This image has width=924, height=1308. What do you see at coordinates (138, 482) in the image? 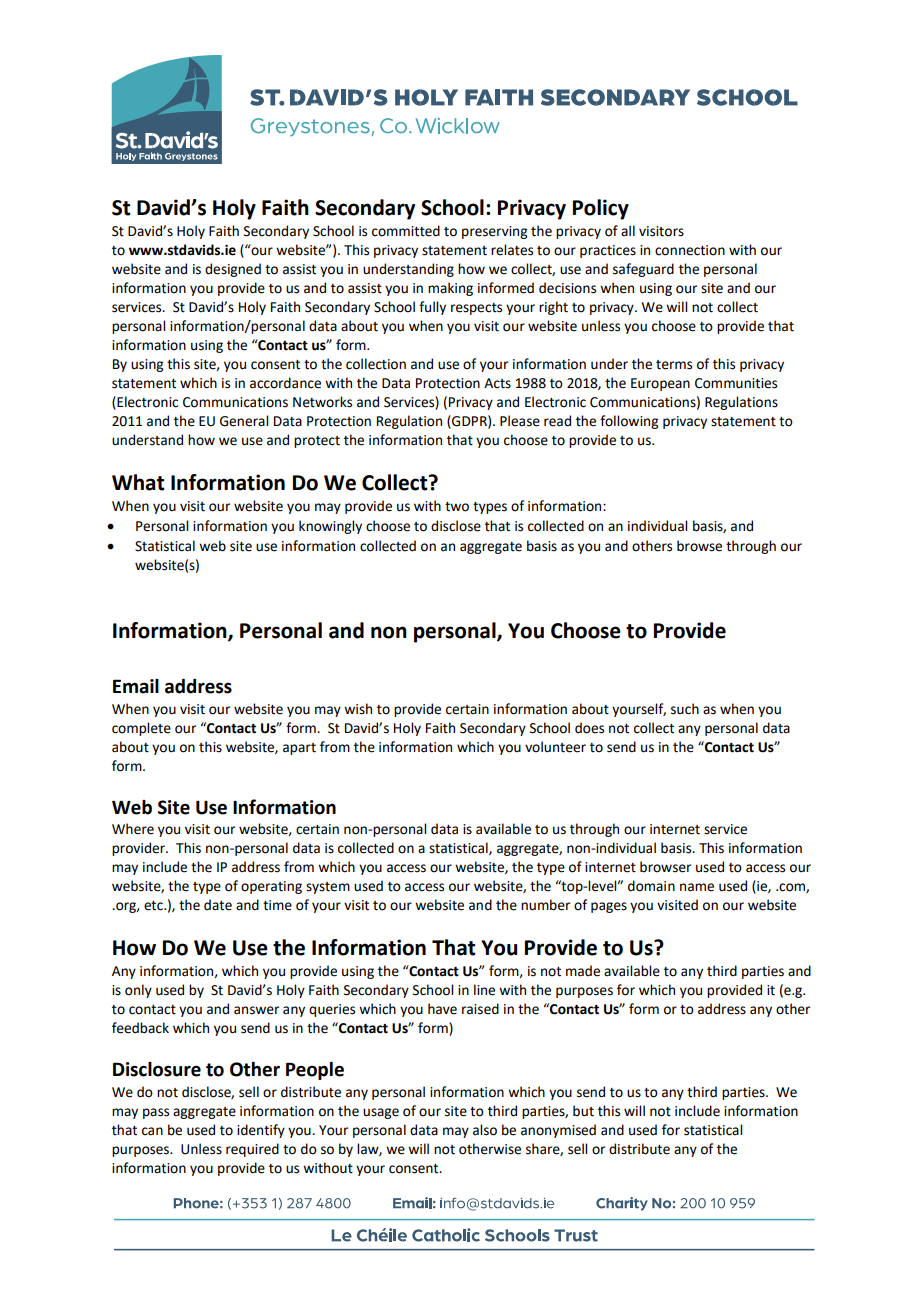
I see `What` at bounding box center [138, 482].
